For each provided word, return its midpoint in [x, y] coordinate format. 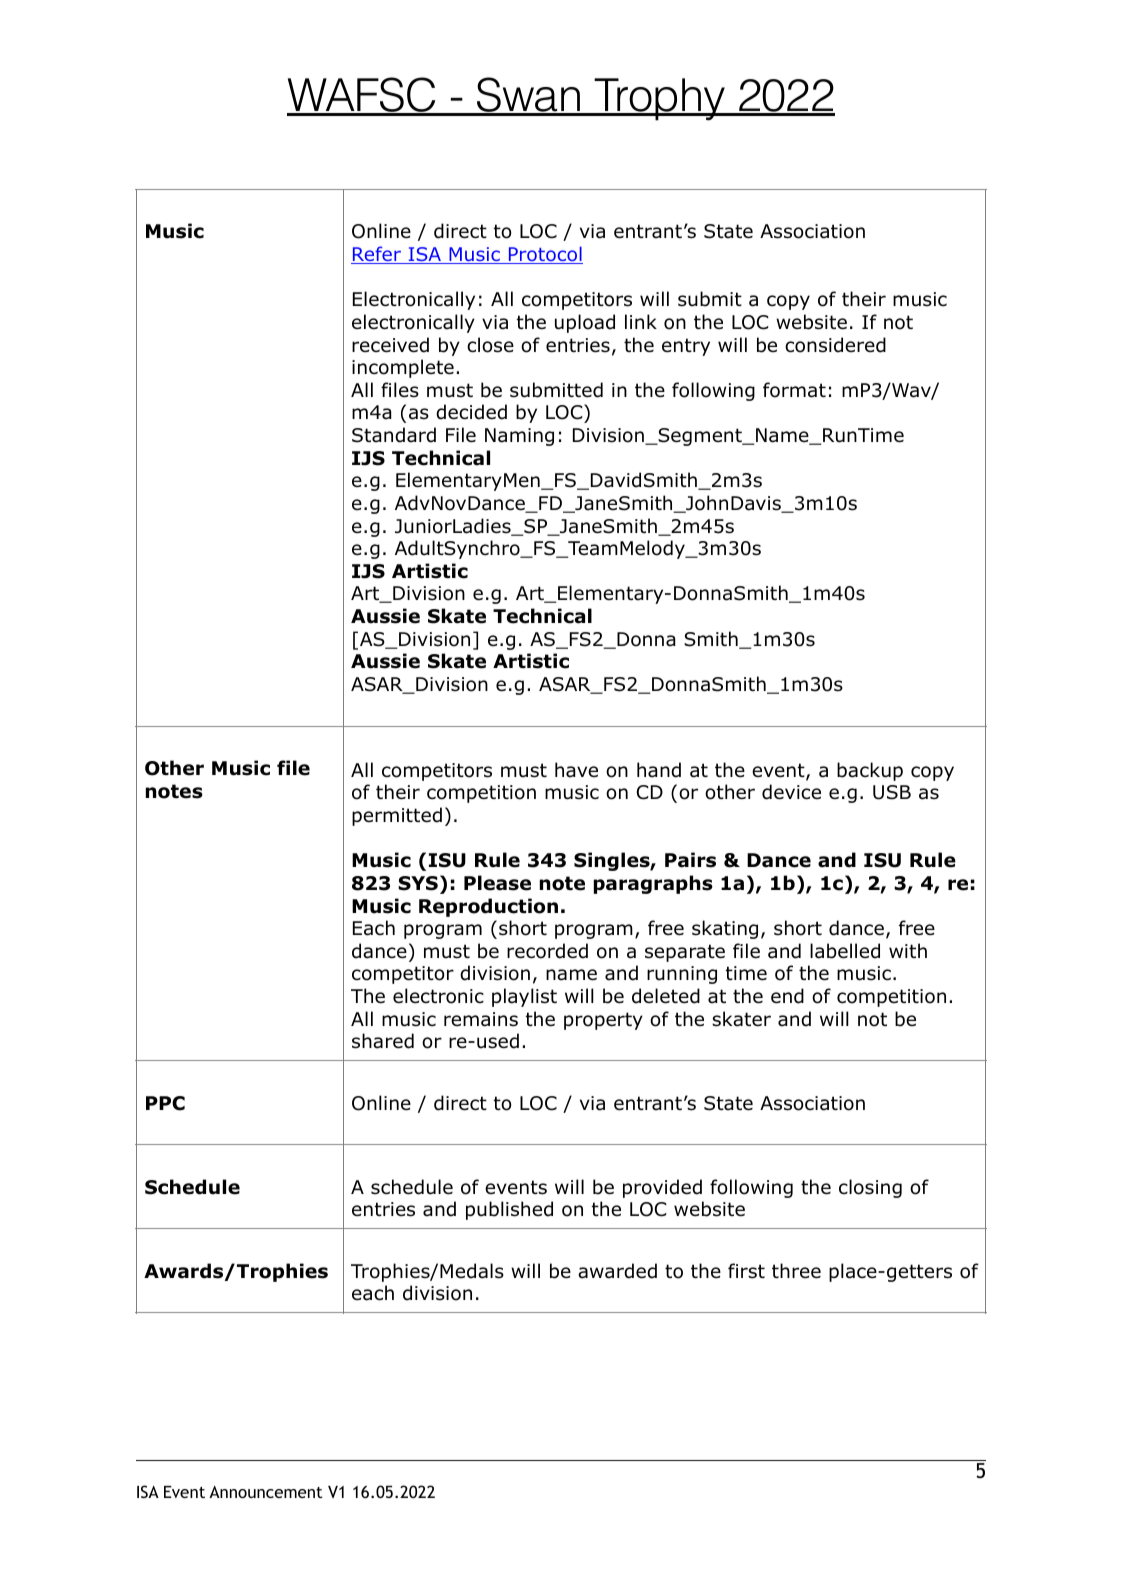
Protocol [544, 255]
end [787, 996]
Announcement [266, 1492]
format [794, 390]
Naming [519, 437]
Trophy [660, 99]
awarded [617, 1271]
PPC [165, 1103]
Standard [394, 435]
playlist [524, 997]
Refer [377, 255]
